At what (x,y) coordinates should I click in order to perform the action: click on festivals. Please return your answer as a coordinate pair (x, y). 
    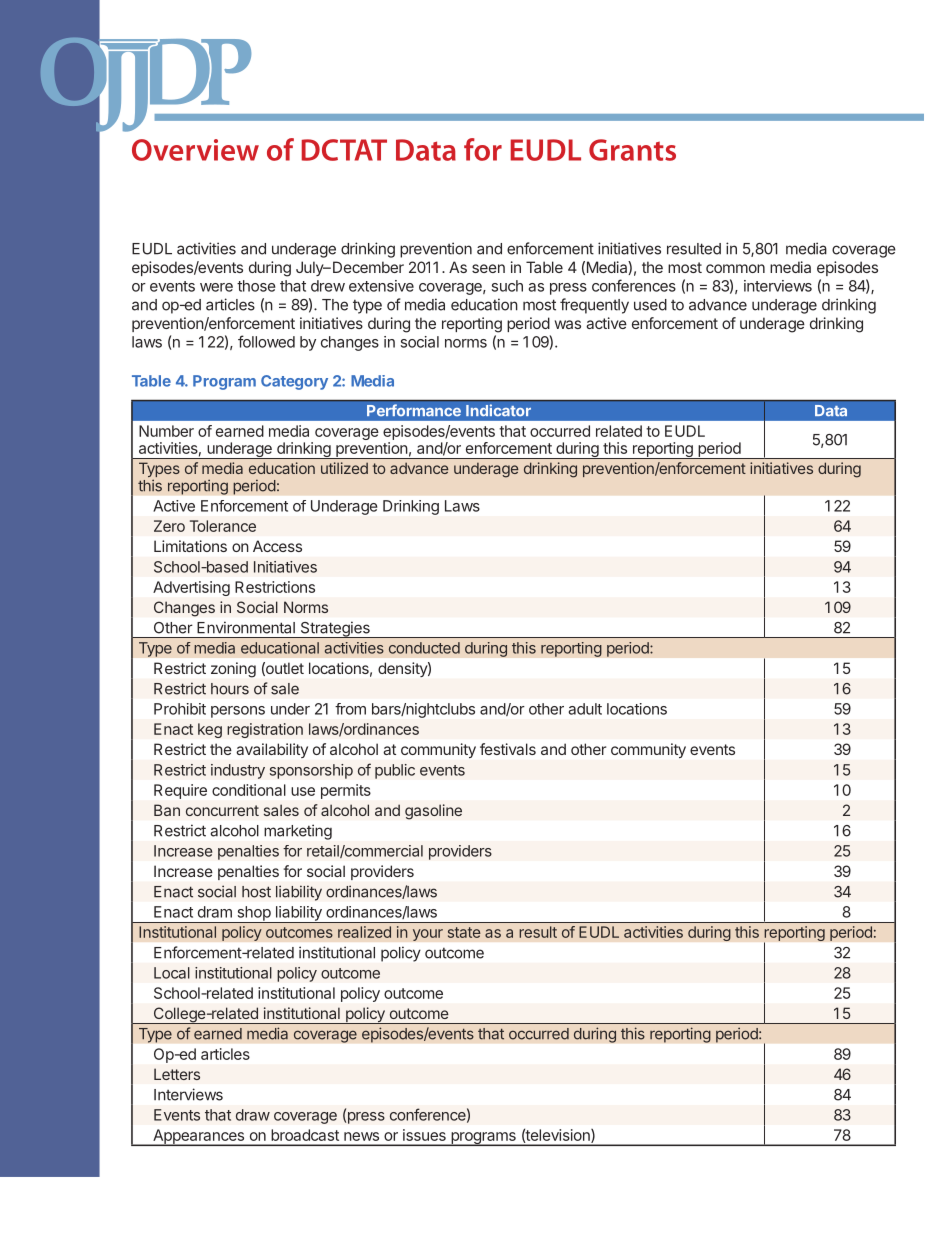
    Looking at the image, I should click on (508, 749).
